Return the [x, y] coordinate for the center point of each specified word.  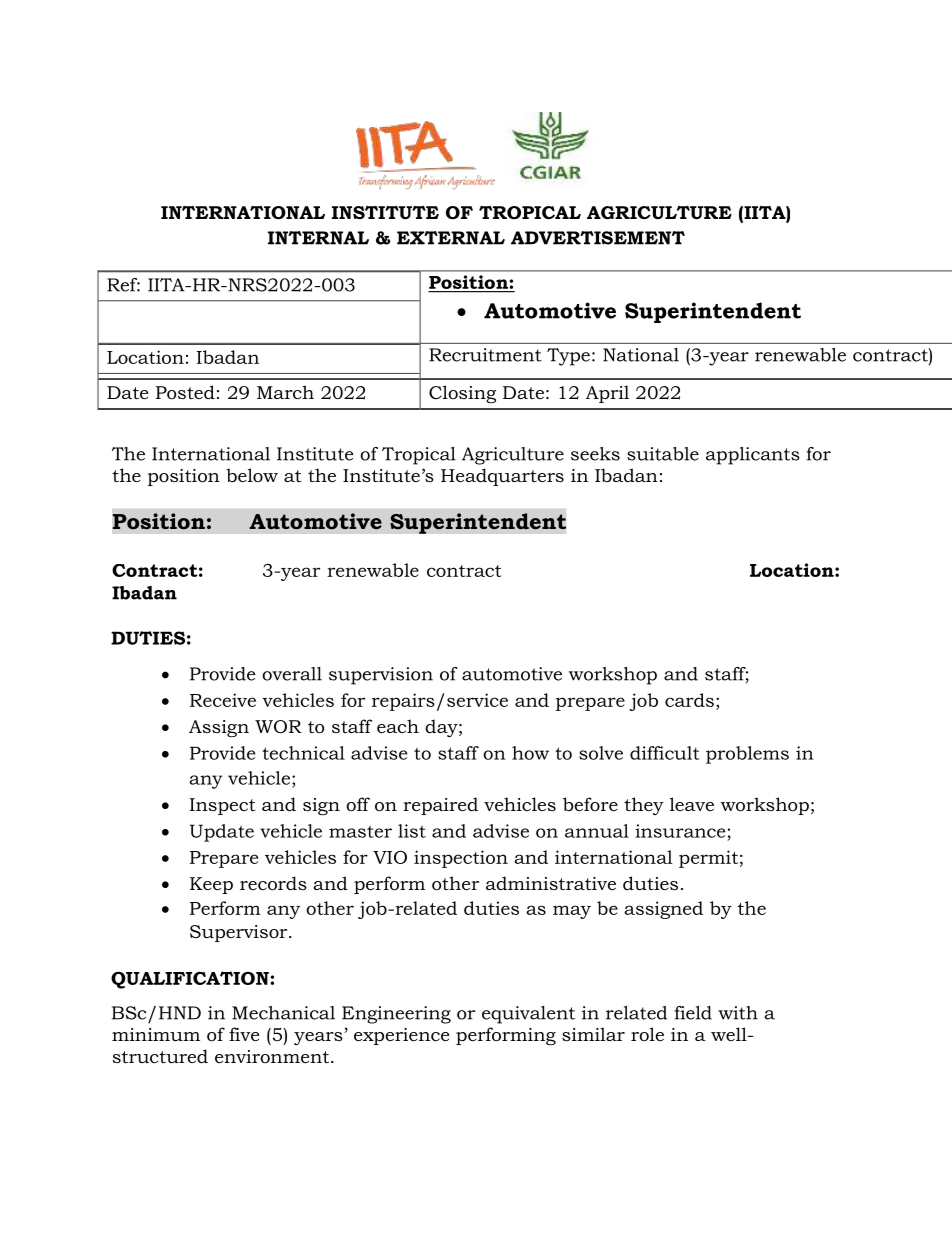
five [244, 1034]
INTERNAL [318, 238]
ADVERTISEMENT [598, 238]
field [693, 1013]
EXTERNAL [451, 238]
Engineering [396, 1015]
